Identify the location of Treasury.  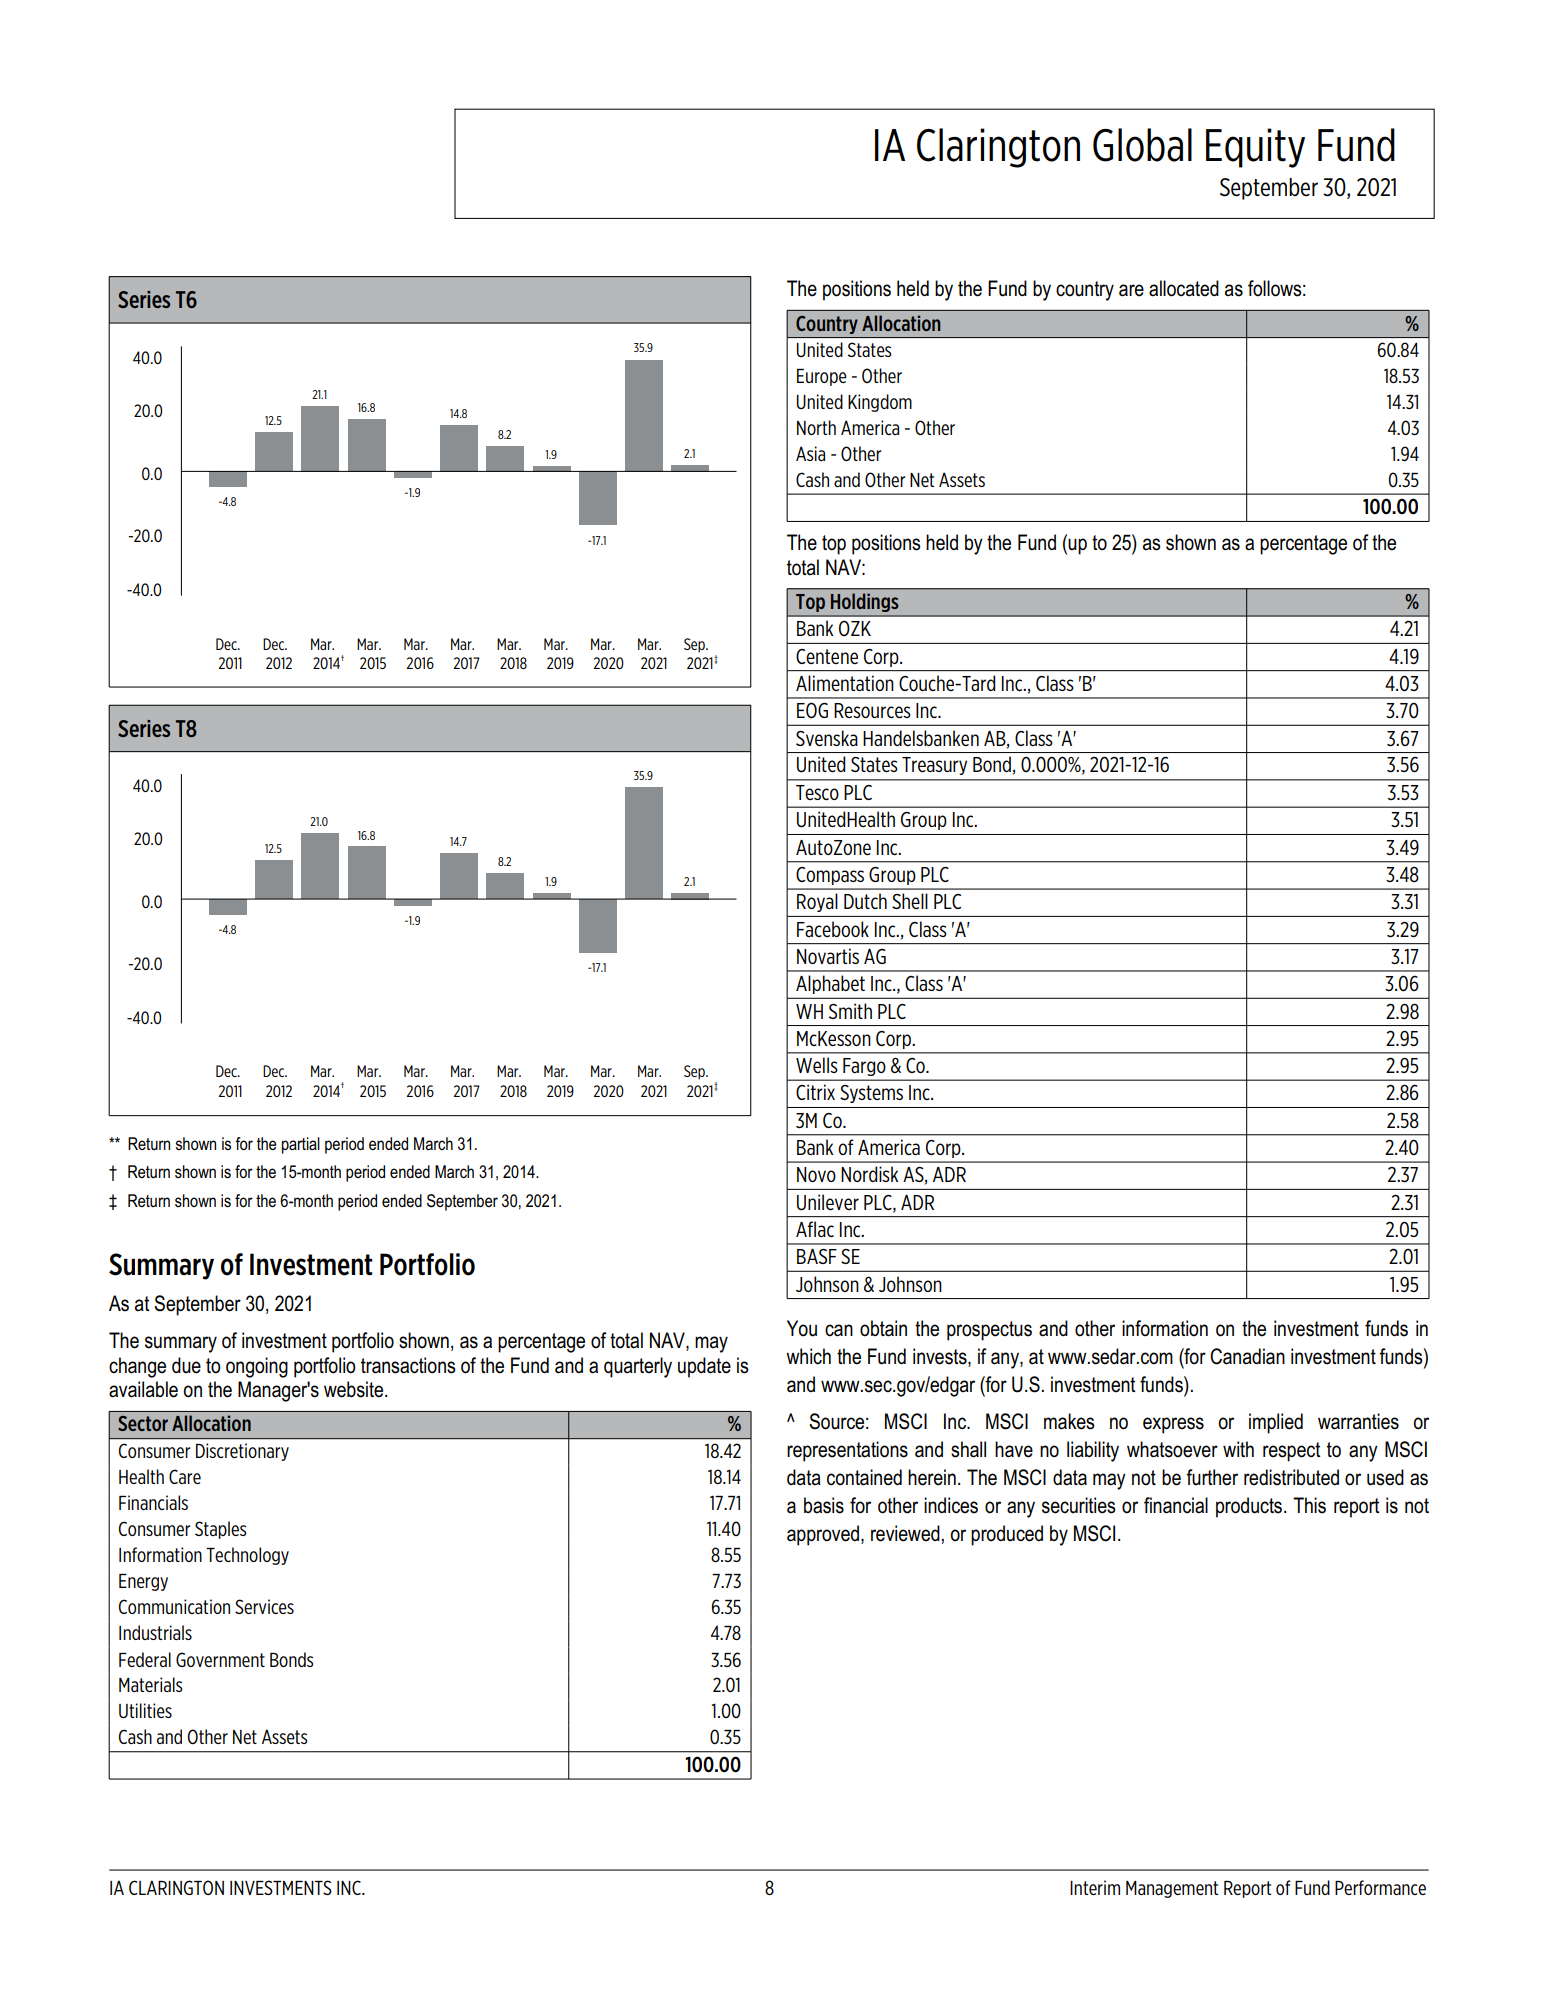
(934, 766).
